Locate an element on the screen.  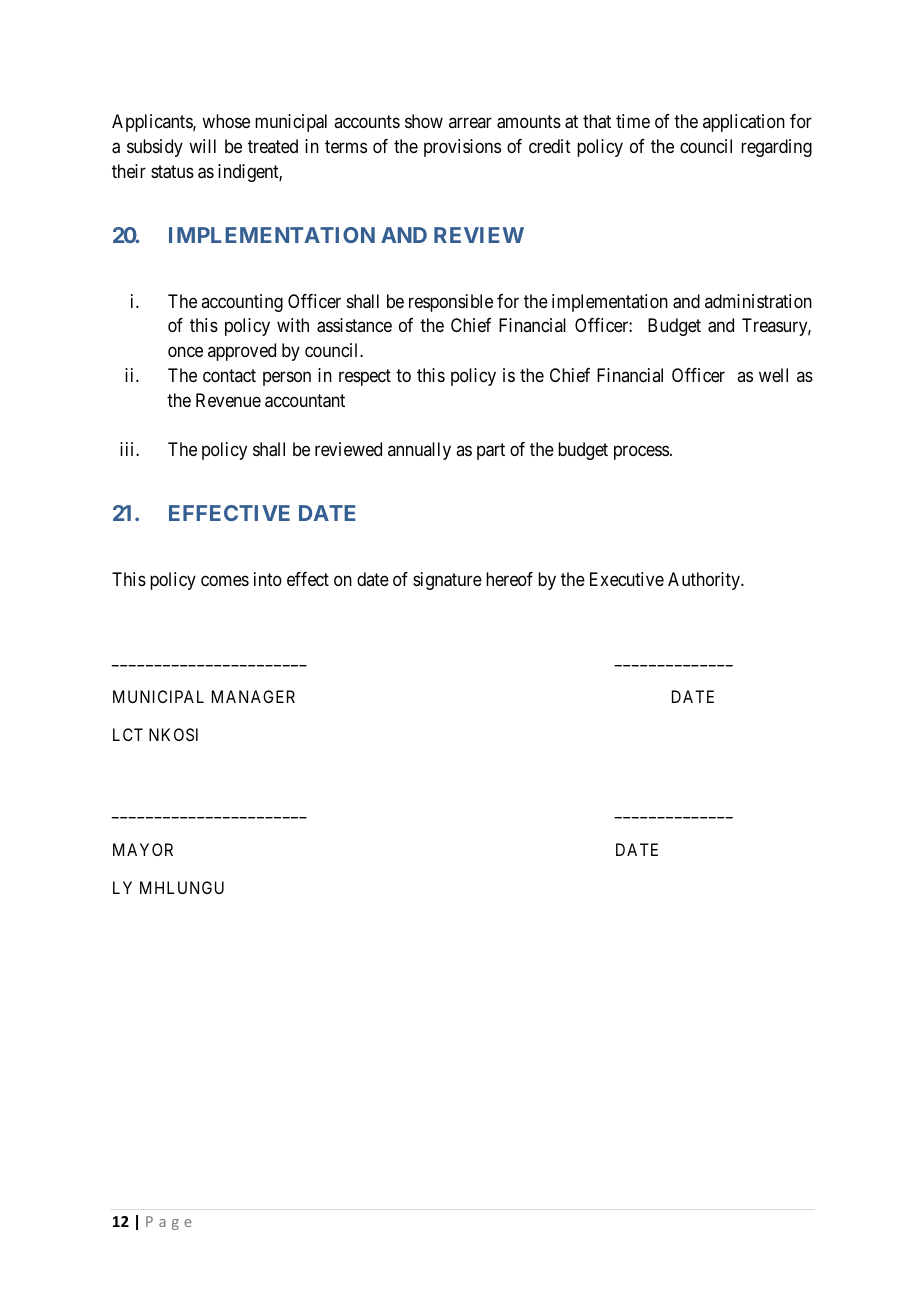
annually is located at coordinates (419, 451).
